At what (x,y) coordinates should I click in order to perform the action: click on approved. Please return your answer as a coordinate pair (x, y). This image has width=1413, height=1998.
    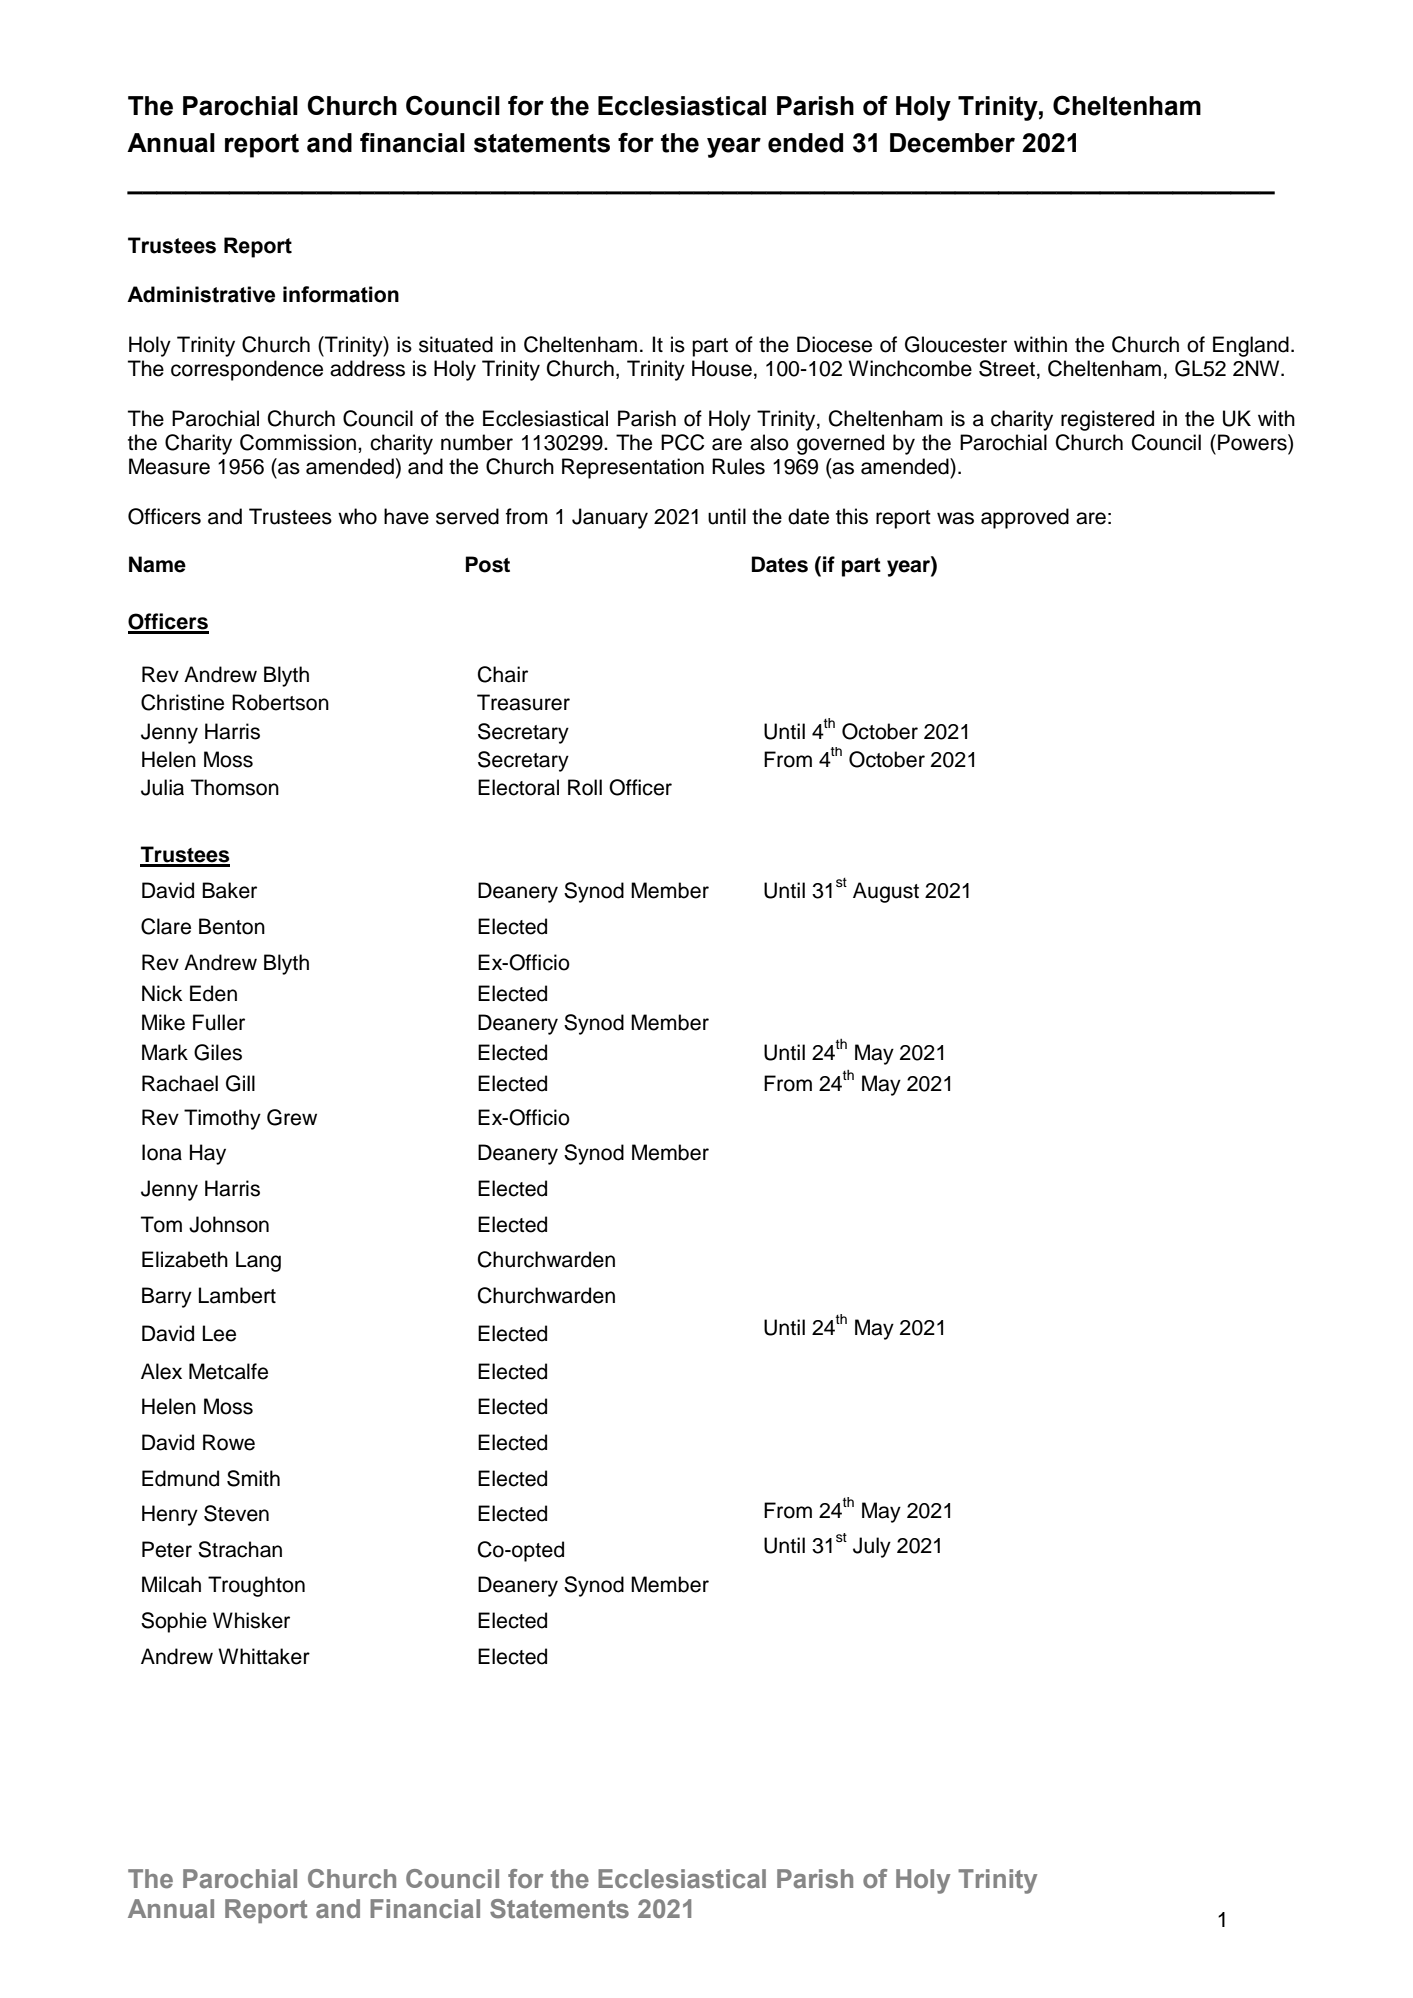
    Looking at the image, I should click on (1025, 518).
